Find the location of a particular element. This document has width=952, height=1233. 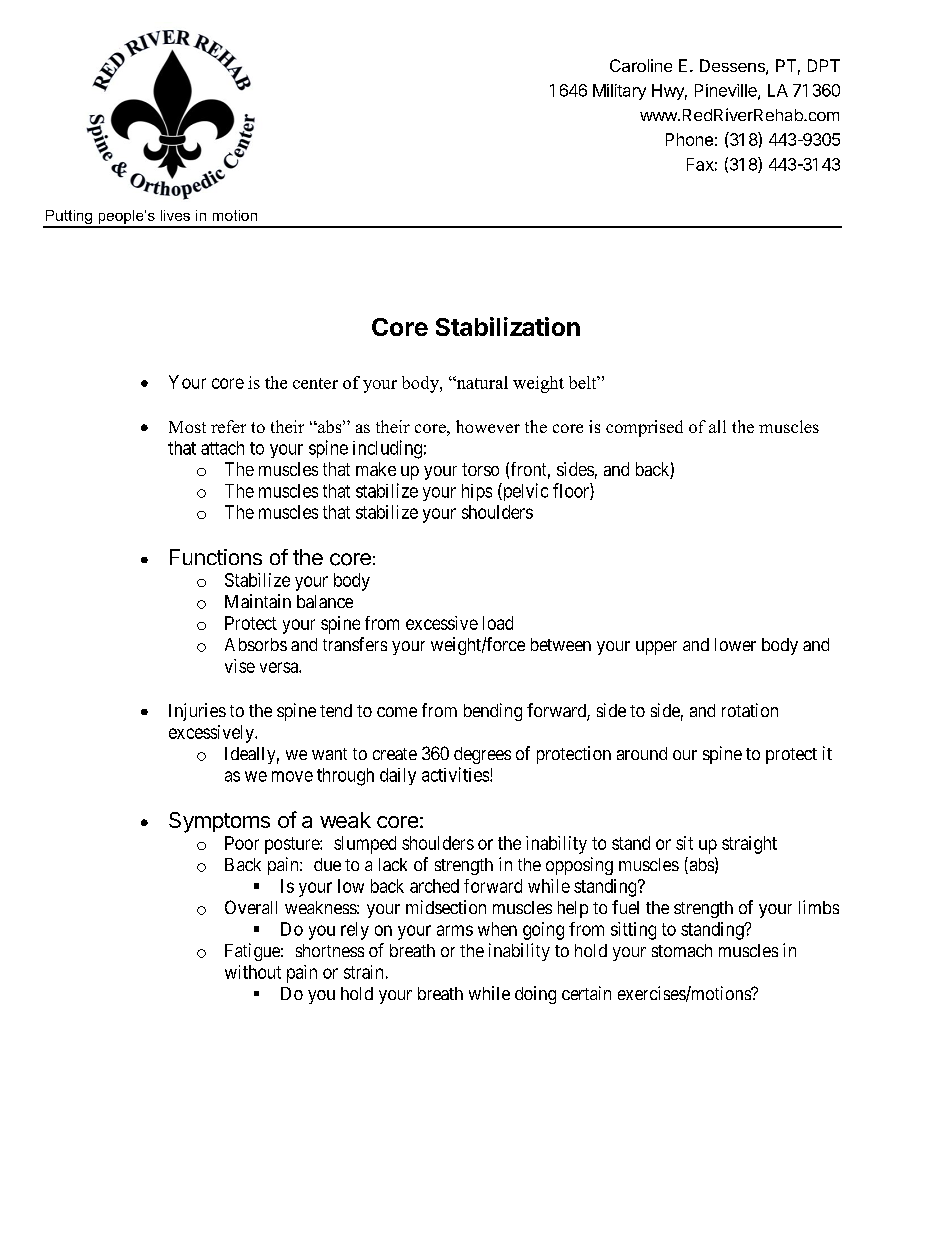

comprised is located at coordinates (644, 428).
